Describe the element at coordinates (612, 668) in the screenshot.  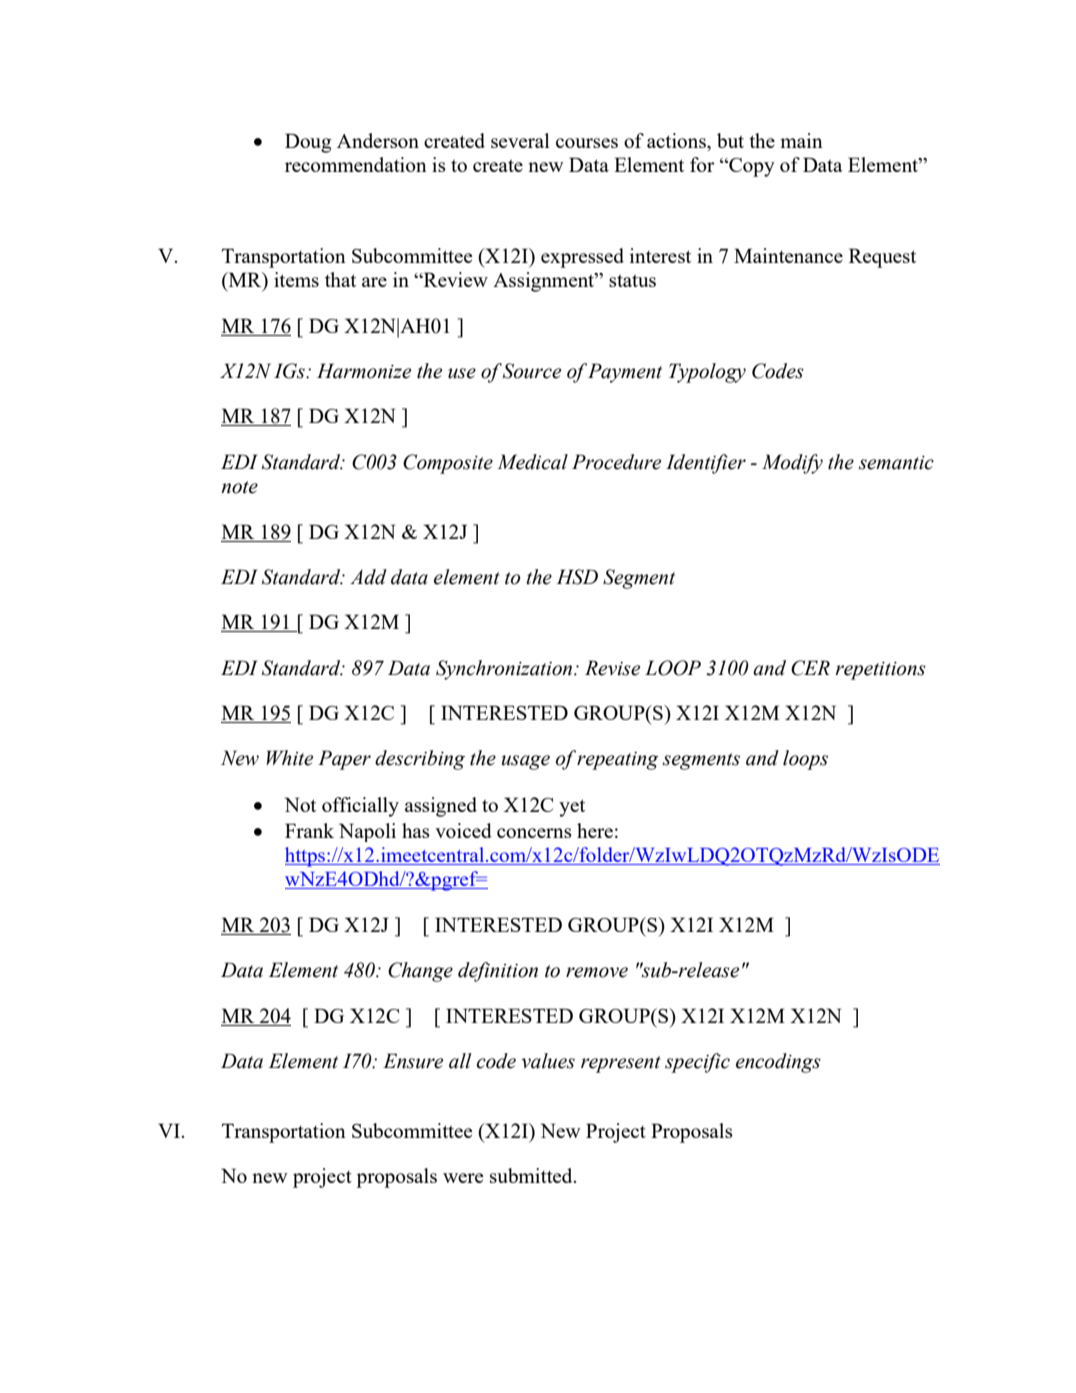
I see `Revise` at that location.
